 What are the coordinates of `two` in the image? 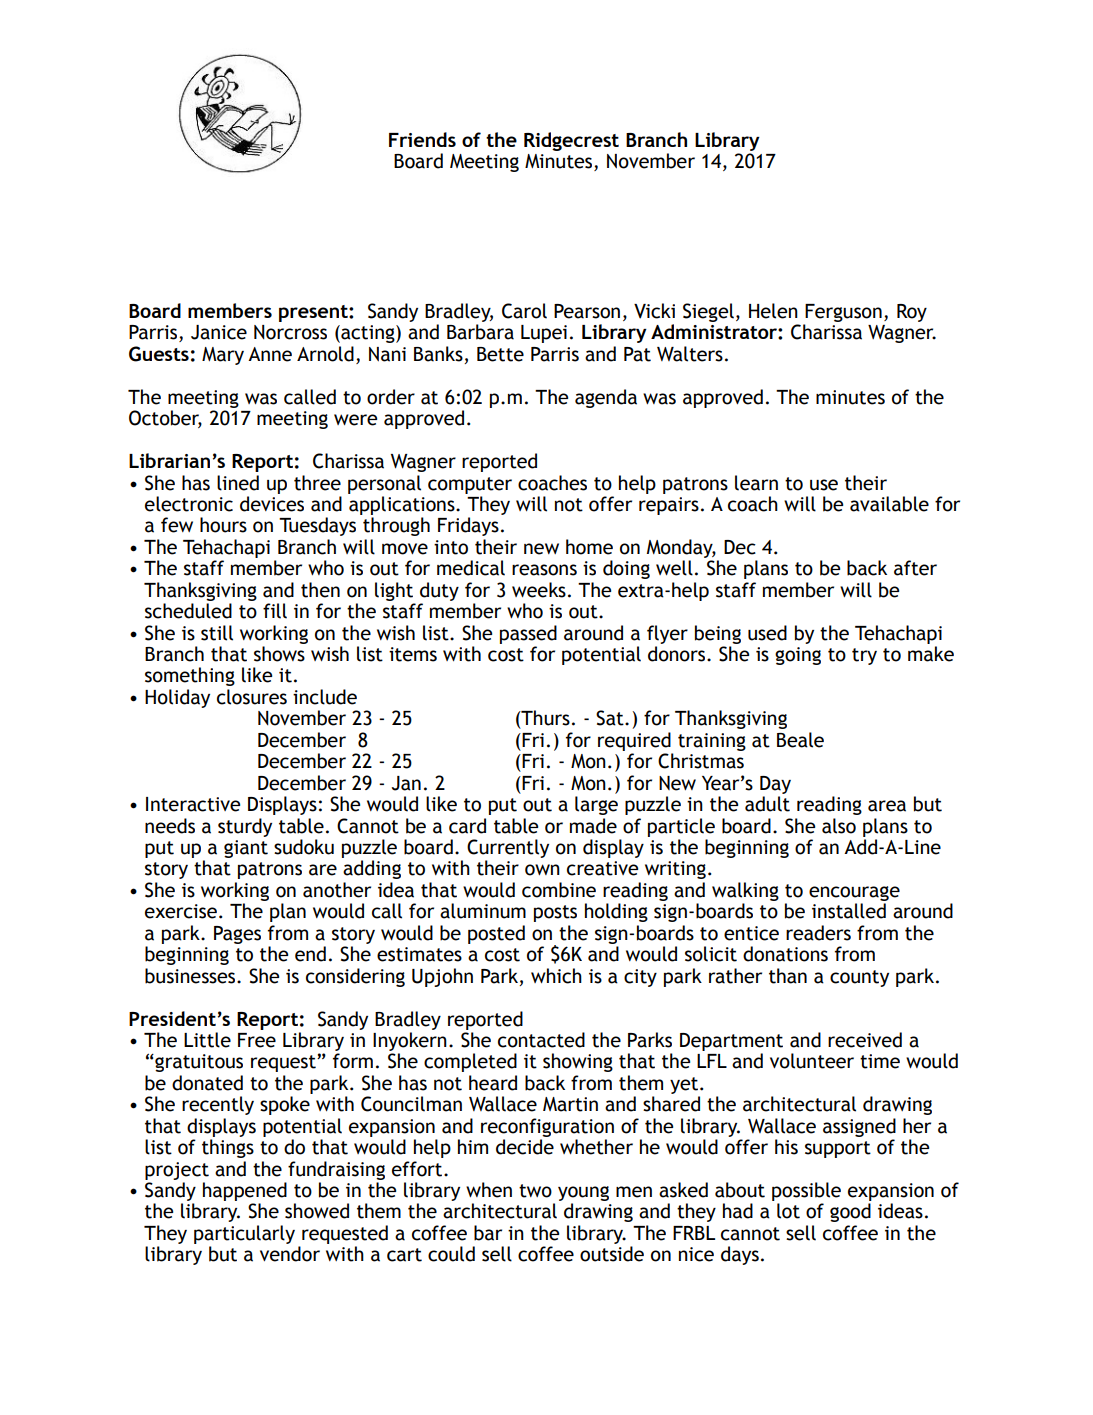 It's located at (535, 1191).
